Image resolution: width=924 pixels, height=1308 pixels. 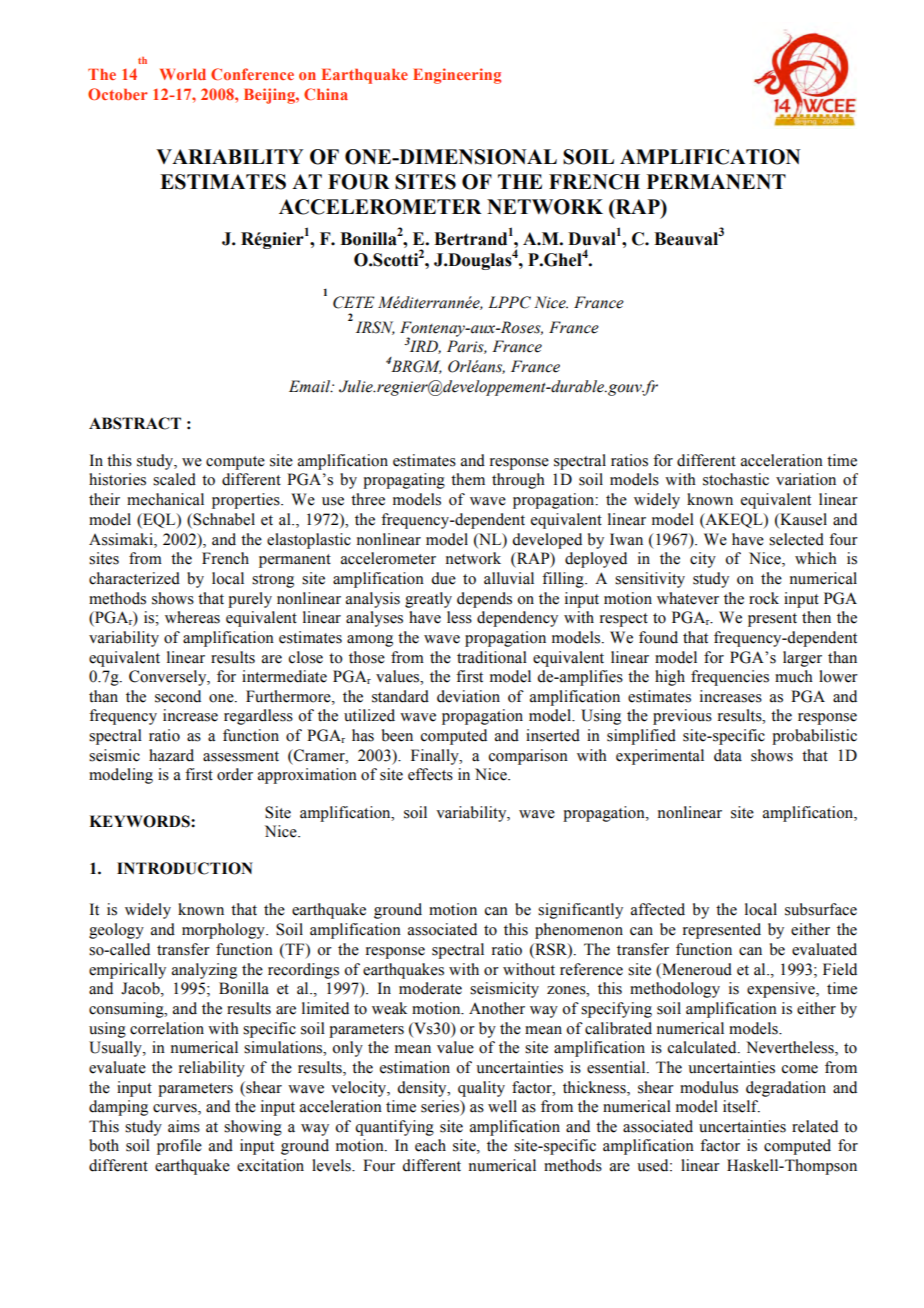 What do you see at coordinates (484, 600) in the screenshot?
I see `depends` at bounding box center [484, 600].
